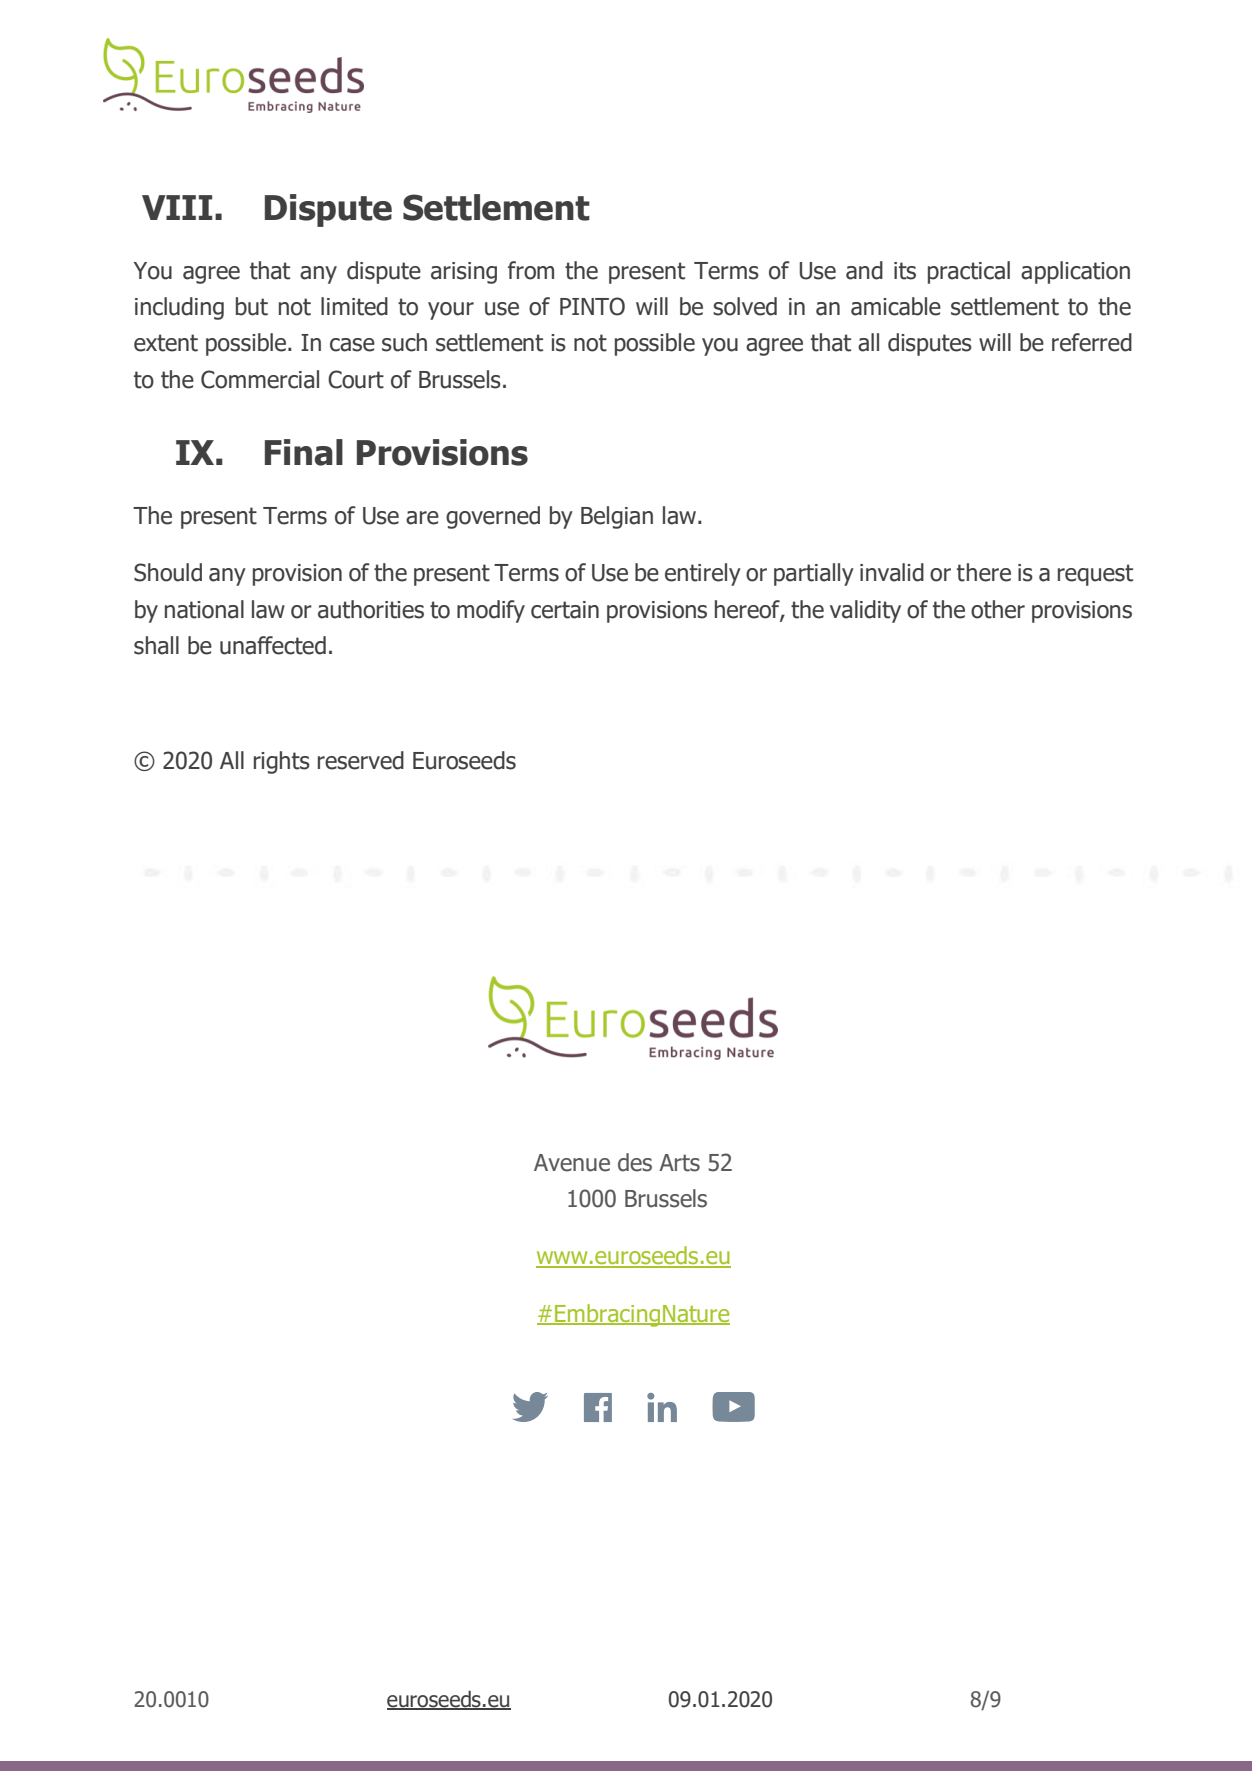 The height and width of the document is (1771, 1252). Describe the element at coordinates (565, 610) in the document. I see `certain` at that location.
